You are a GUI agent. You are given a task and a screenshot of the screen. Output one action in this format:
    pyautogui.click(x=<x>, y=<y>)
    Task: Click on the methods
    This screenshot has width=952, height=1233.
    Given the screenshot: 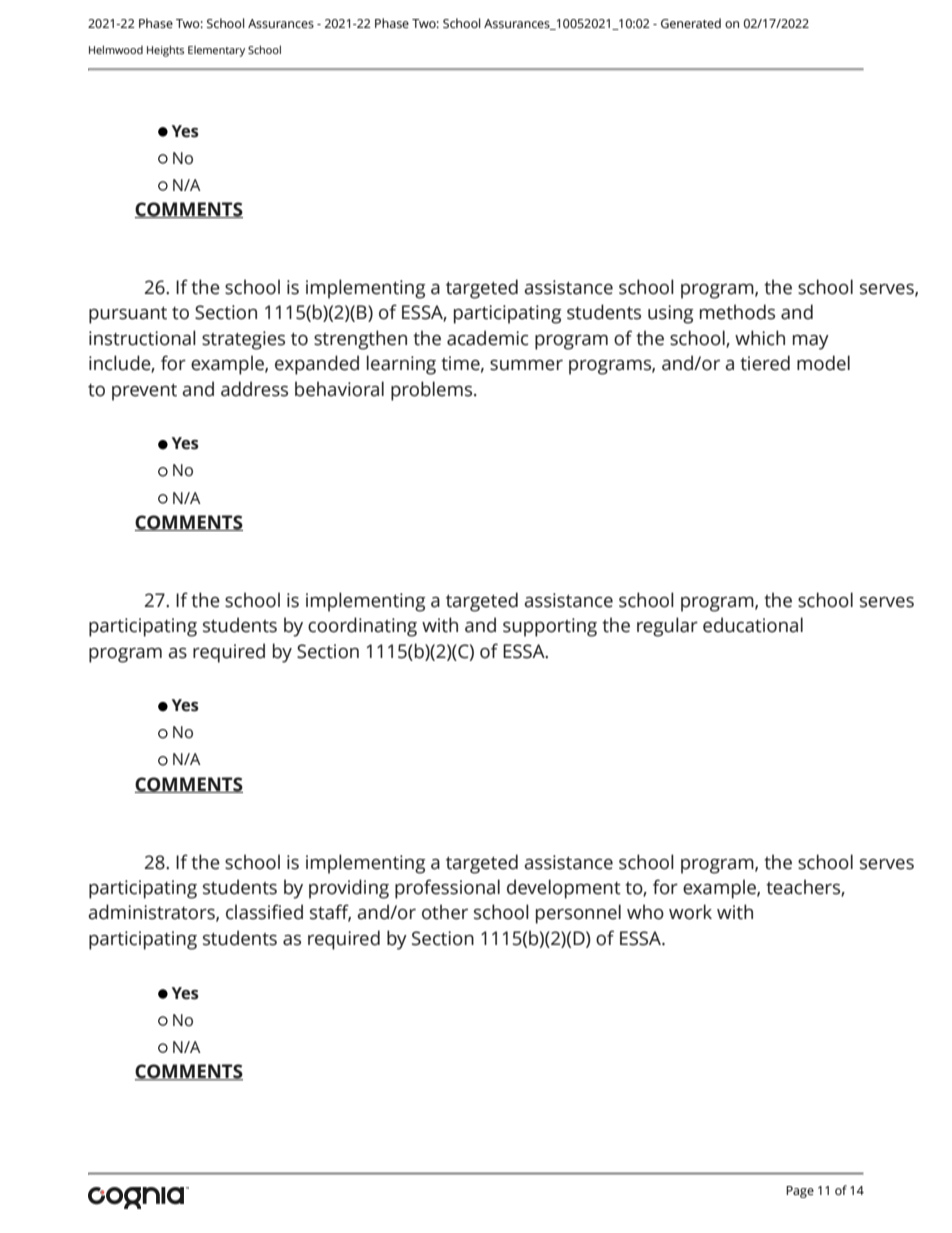 What is the action you would take?
    pyautogui.click(x=737, y=312)
